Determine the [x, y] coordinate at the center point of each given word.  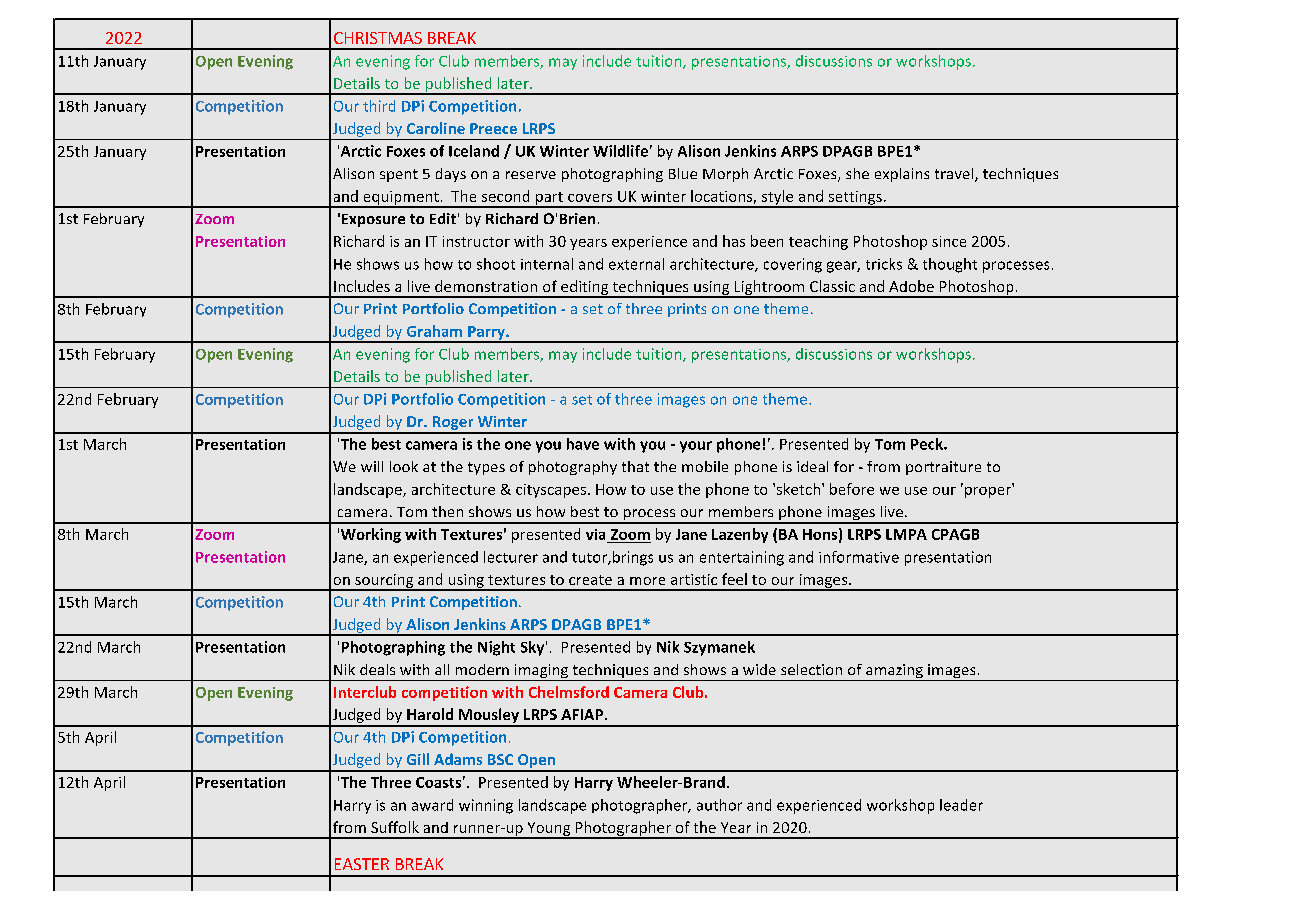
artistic [694, 579]
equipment [401, 199]
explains [902, 175]
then [447, 511]
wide [759, 669]
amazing [894, 672]
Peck [928, 444]
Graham [434, 331]
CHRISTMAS [378, 38]
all [442, 669]
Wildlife [620, 151]
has [734, 241]
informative [859, 557]
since [949, 241]
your [696, 447]
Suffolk [395, 827]
